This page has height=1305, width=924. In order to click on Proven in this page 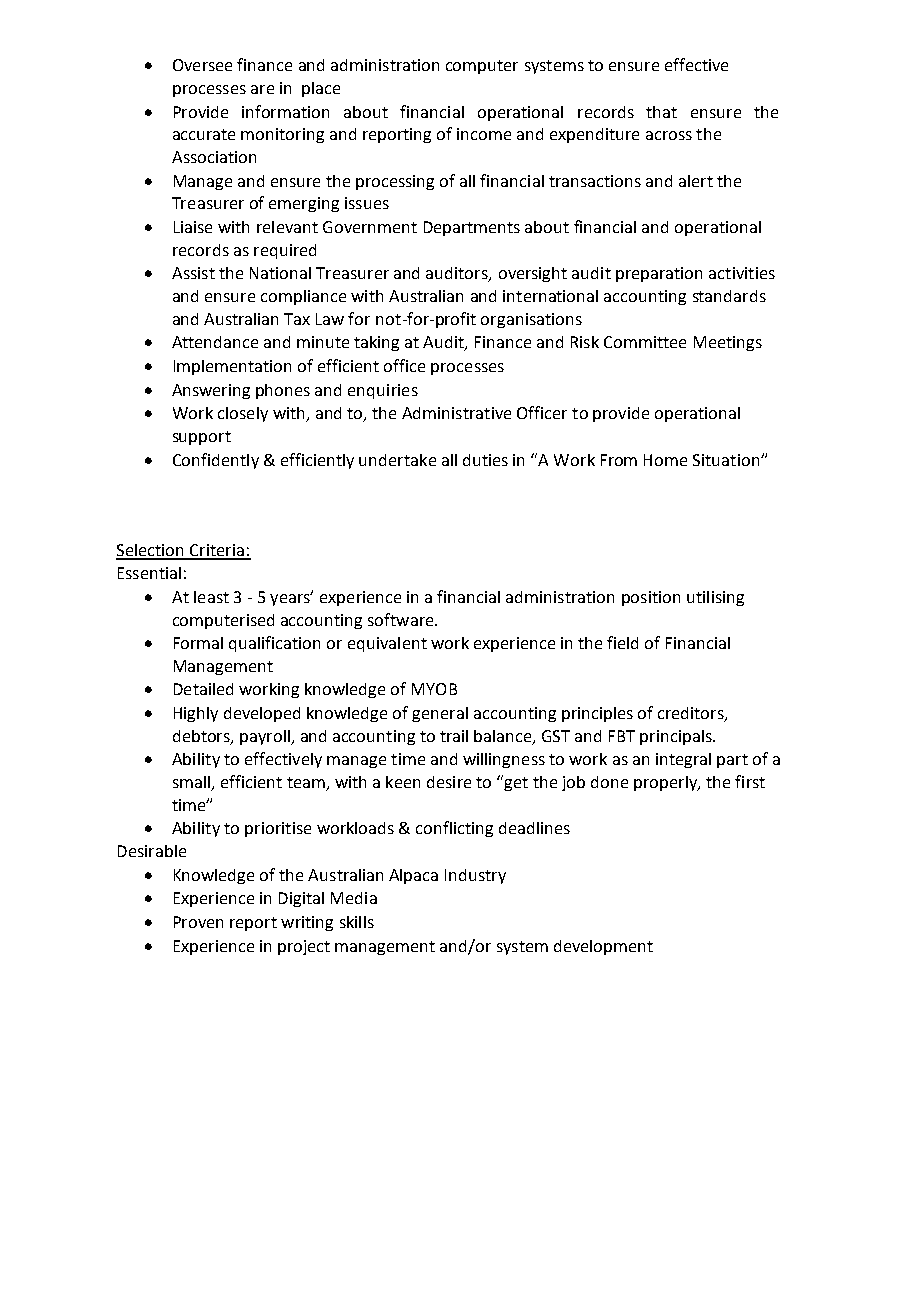, I will do `click(198, 922)`.
